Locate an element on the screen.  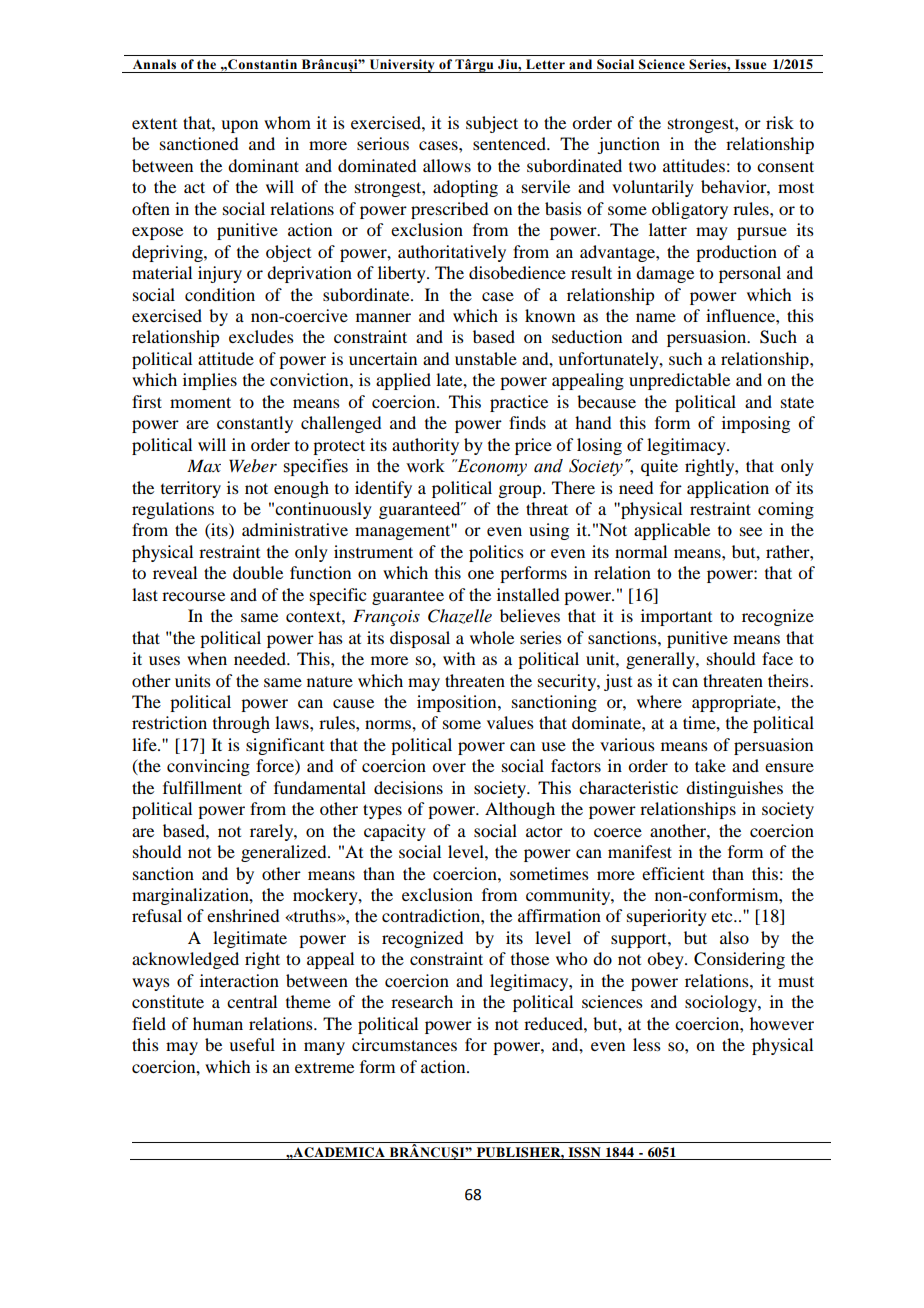
human is located at coordinates (218, 1023).
